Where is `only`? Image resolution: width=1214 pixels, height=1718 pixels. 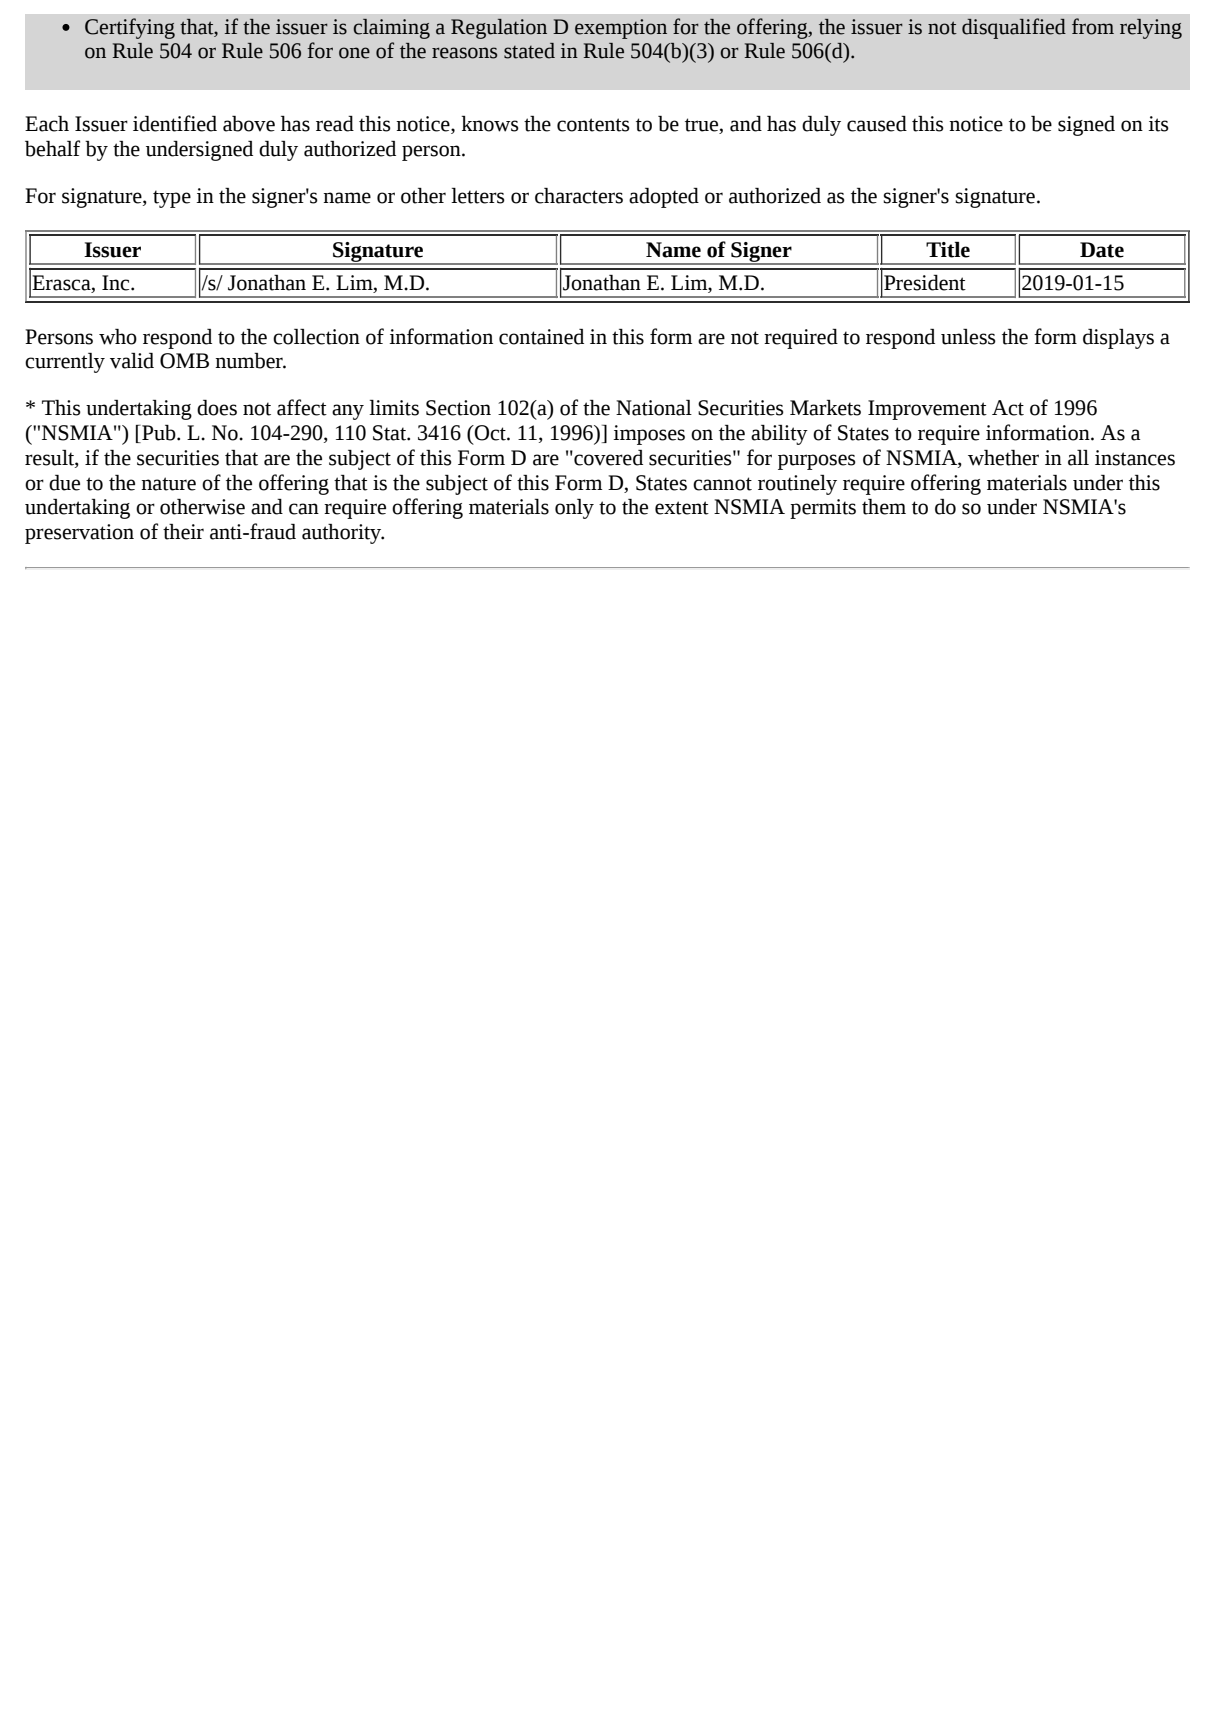 only is located at coordinates (574, 509).
